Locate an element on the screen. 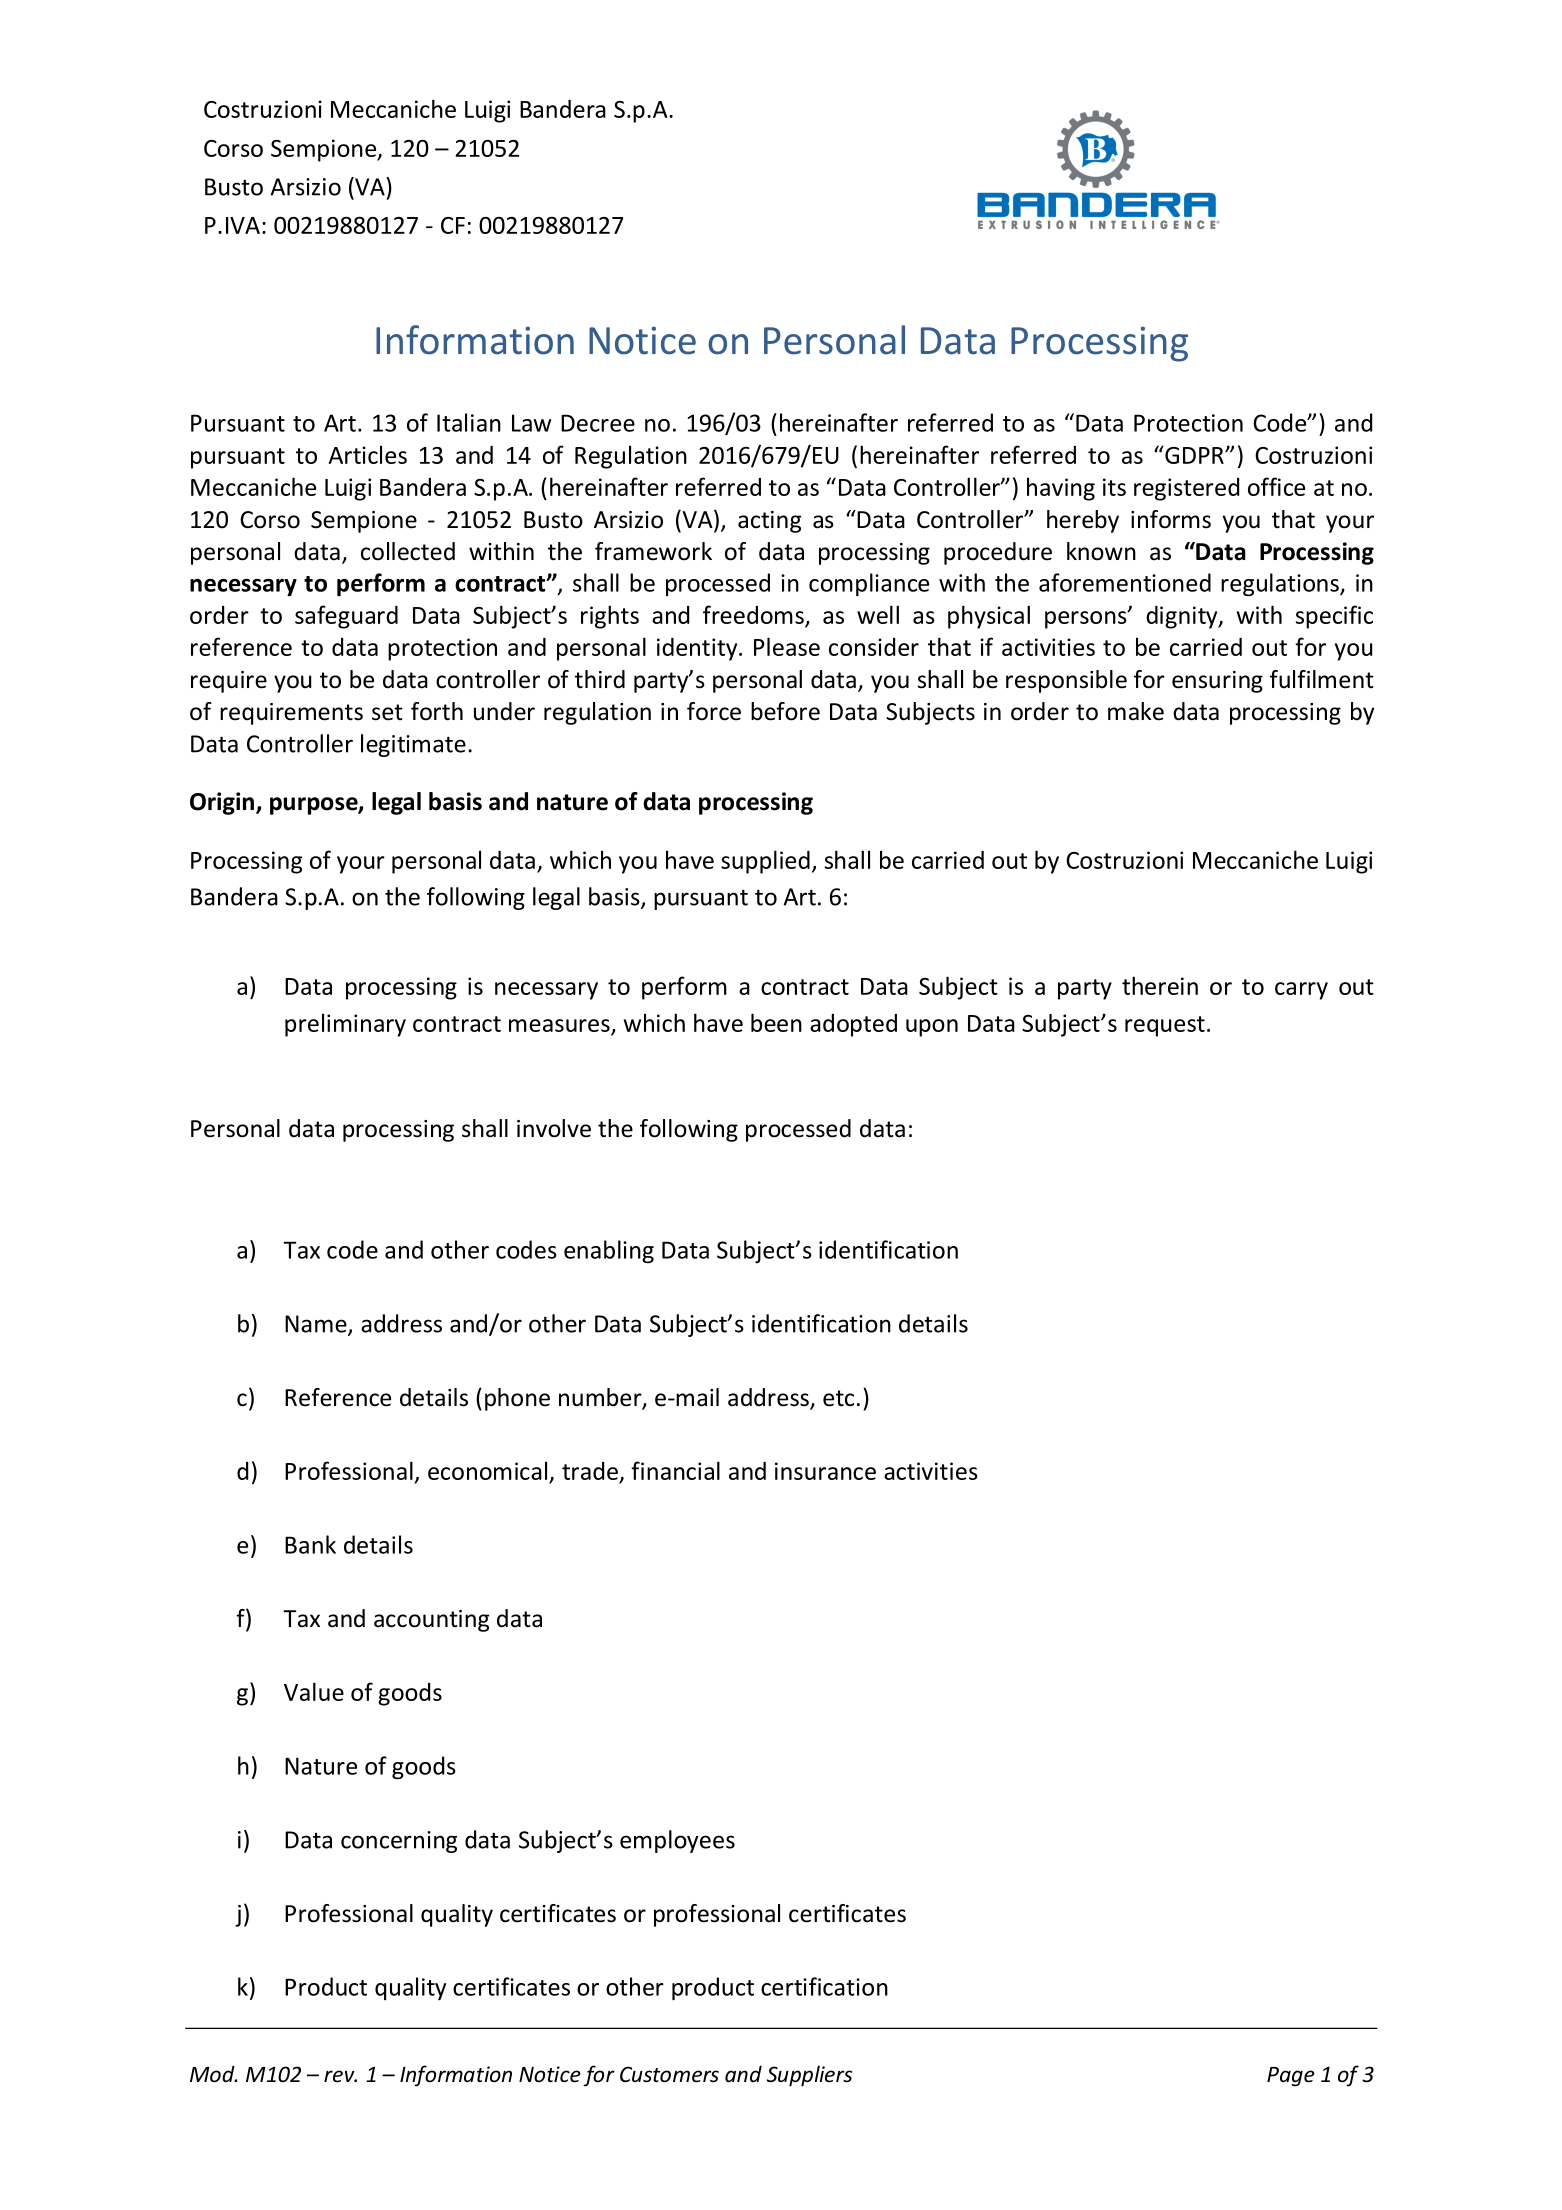  Mod is located at coordinates (213, 2074).
